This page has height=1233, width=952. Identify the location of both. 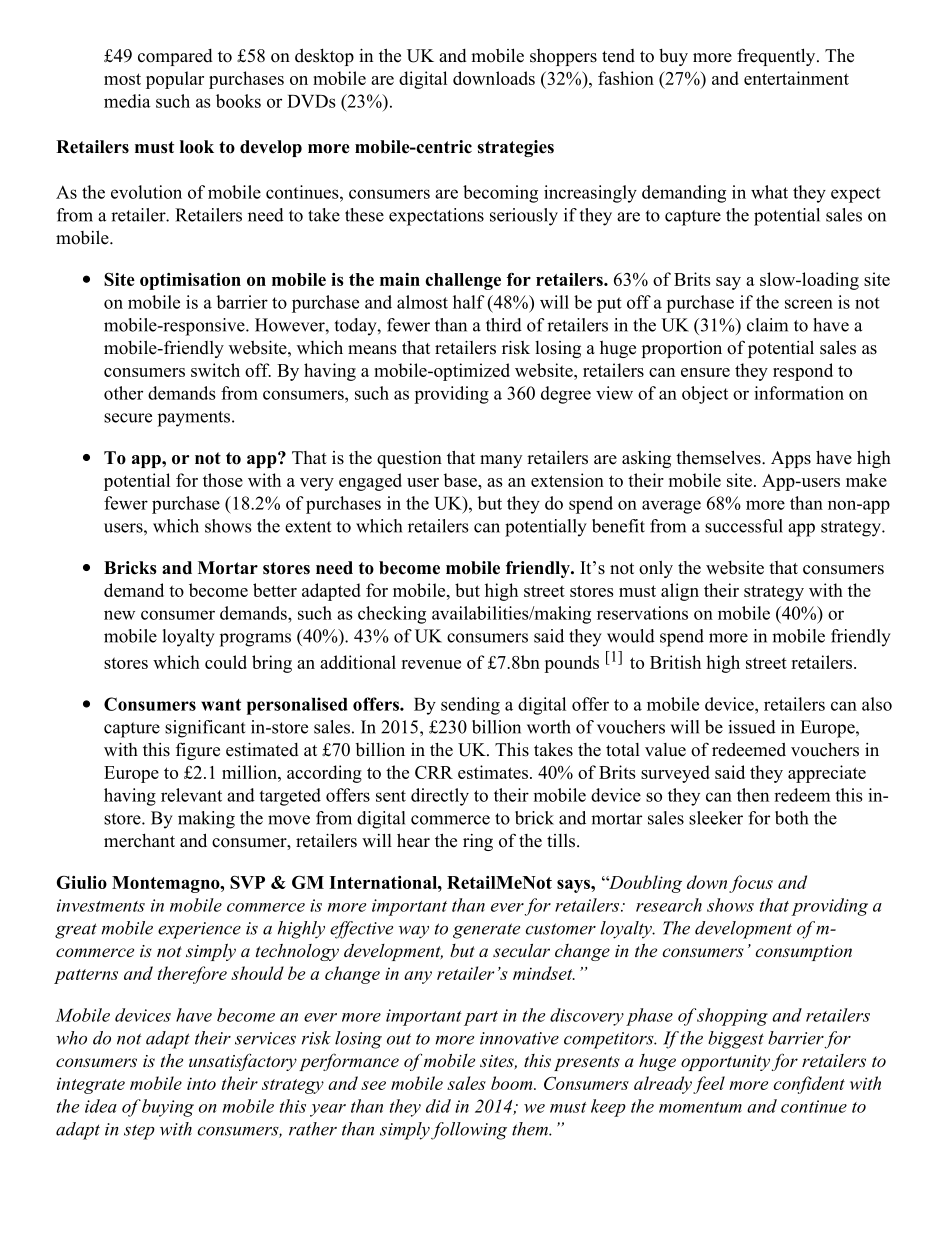
(791, 818).
